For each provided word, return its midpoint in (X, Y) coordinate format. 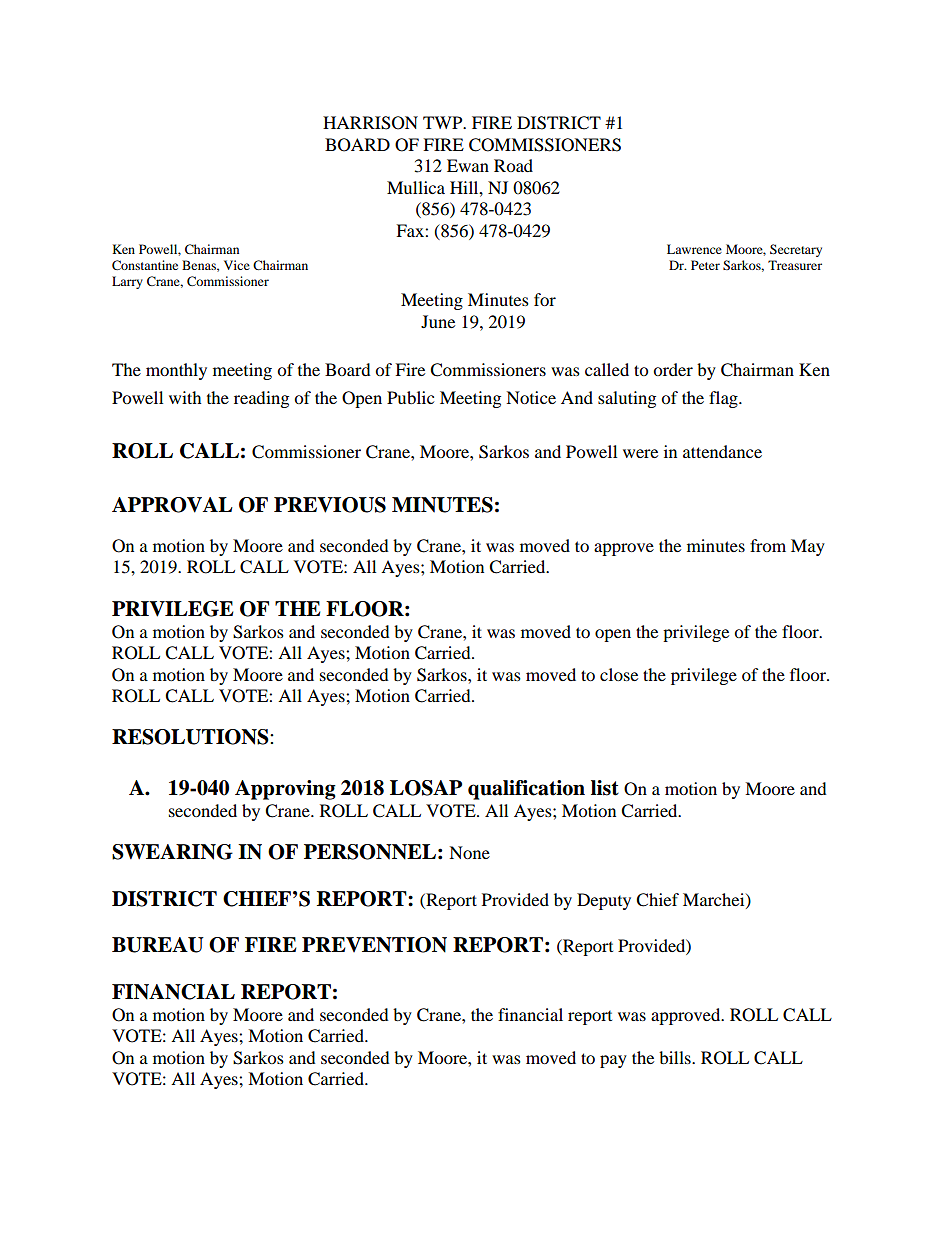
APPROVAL (172, 505)
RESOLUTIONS (191, 737)
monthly (176, 371)
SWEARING (172, 852)
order (673, 369)
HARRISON (370, 123)
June (438, 321)
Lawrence (694, 249)
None (469, 852)
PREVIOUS (330, 505)
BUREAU (158, 945)
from (768, 545)
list (605, 788)
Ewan (468, 165)
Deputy (604, 901)
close (619, 674)
